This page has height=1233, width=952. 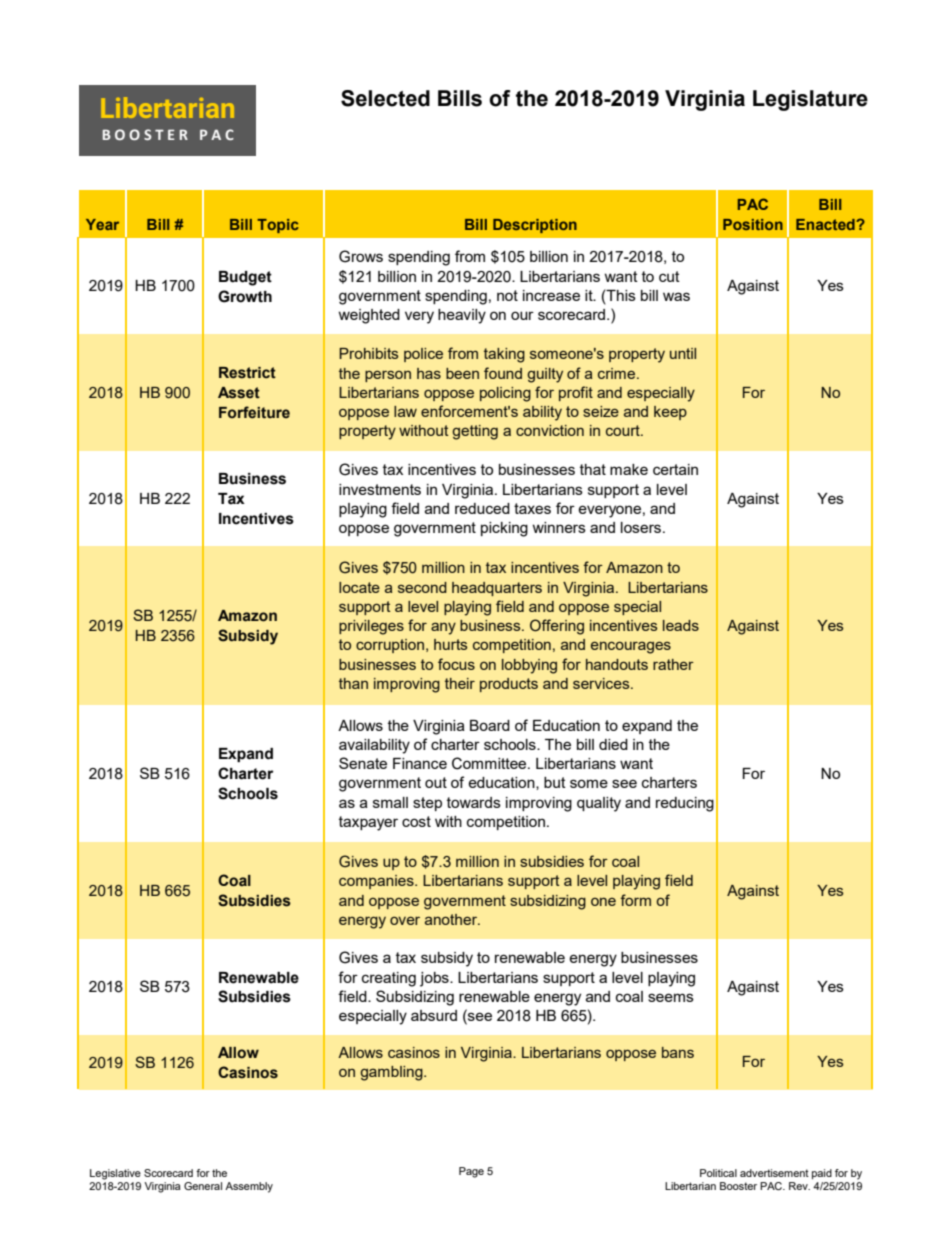 I want to click on Selected, so click(x=385, y=98).
